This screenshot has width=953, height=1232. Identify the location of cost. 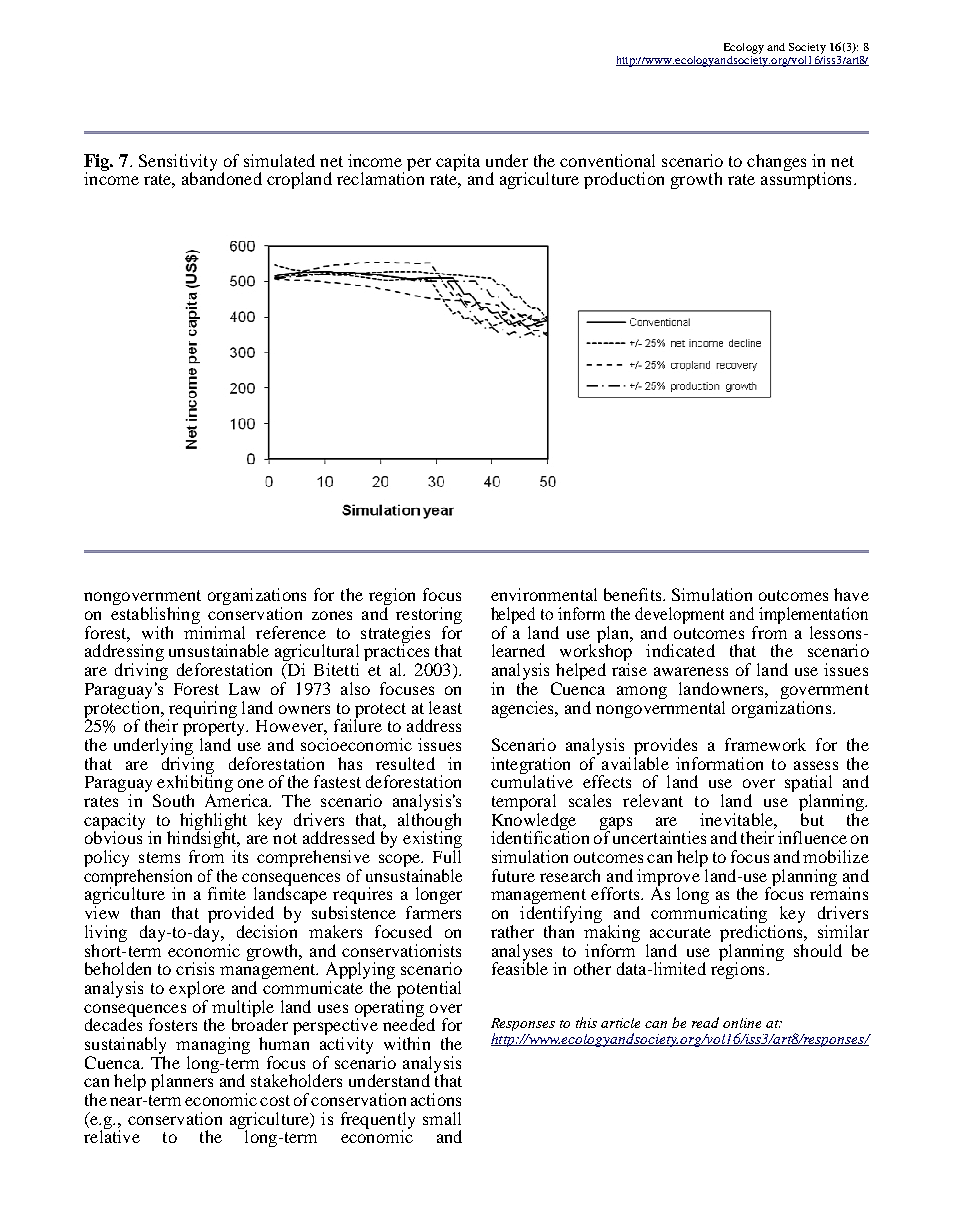
(275, 1100).
